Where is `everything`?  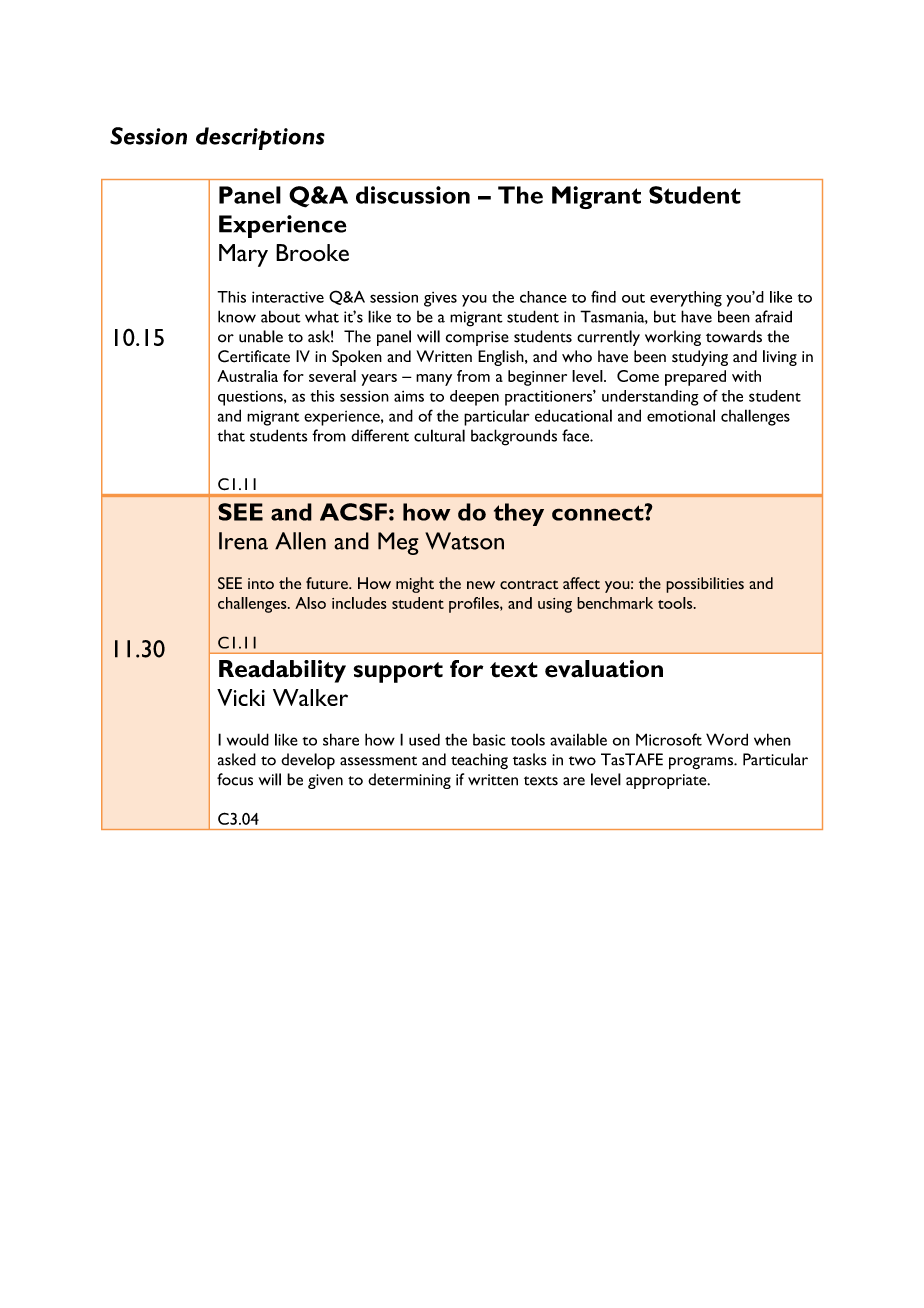
everything is located at coordinates (686, 299).
